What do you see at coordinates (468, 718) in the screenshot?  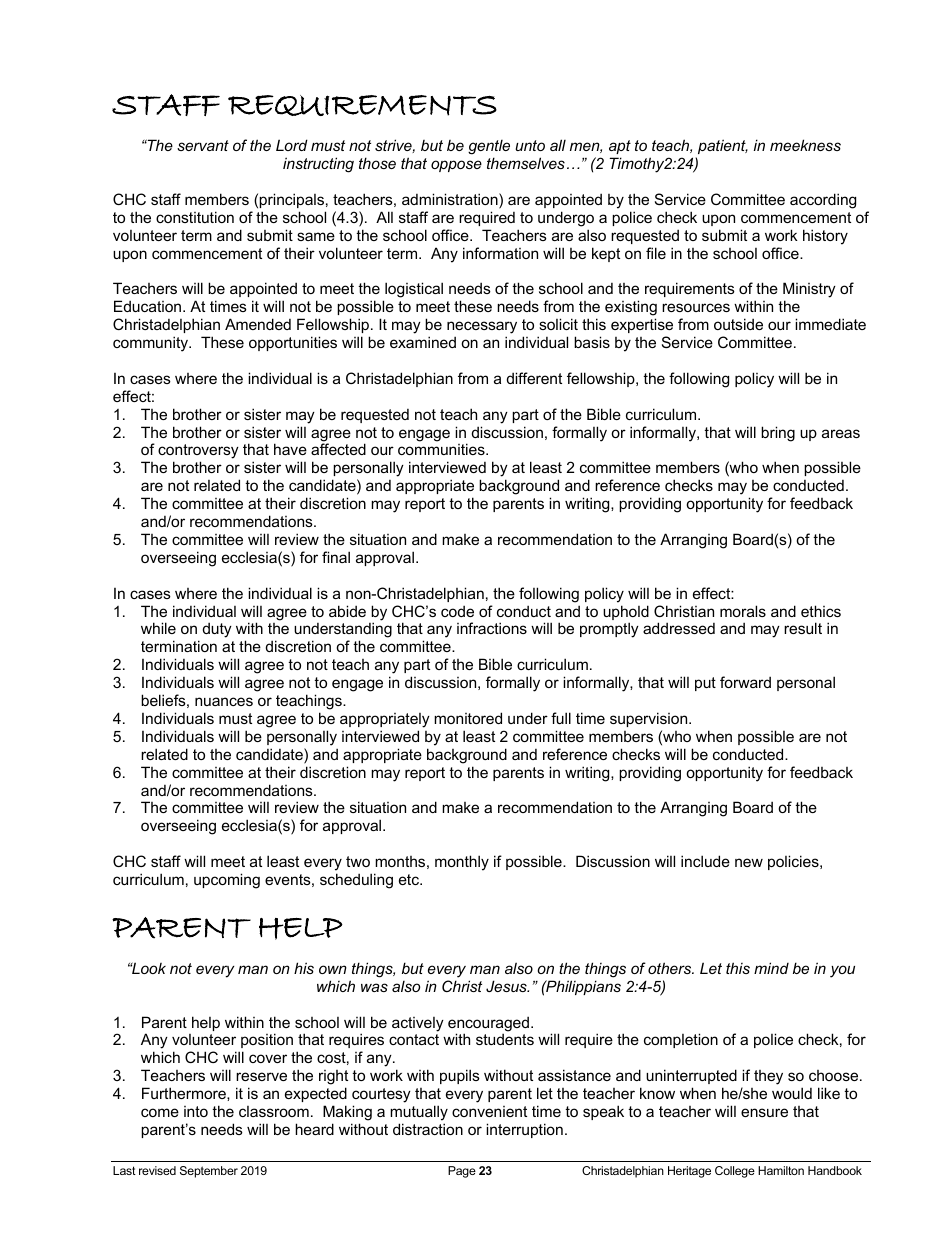 I see `monitored` at bounding box center [468, 718].
